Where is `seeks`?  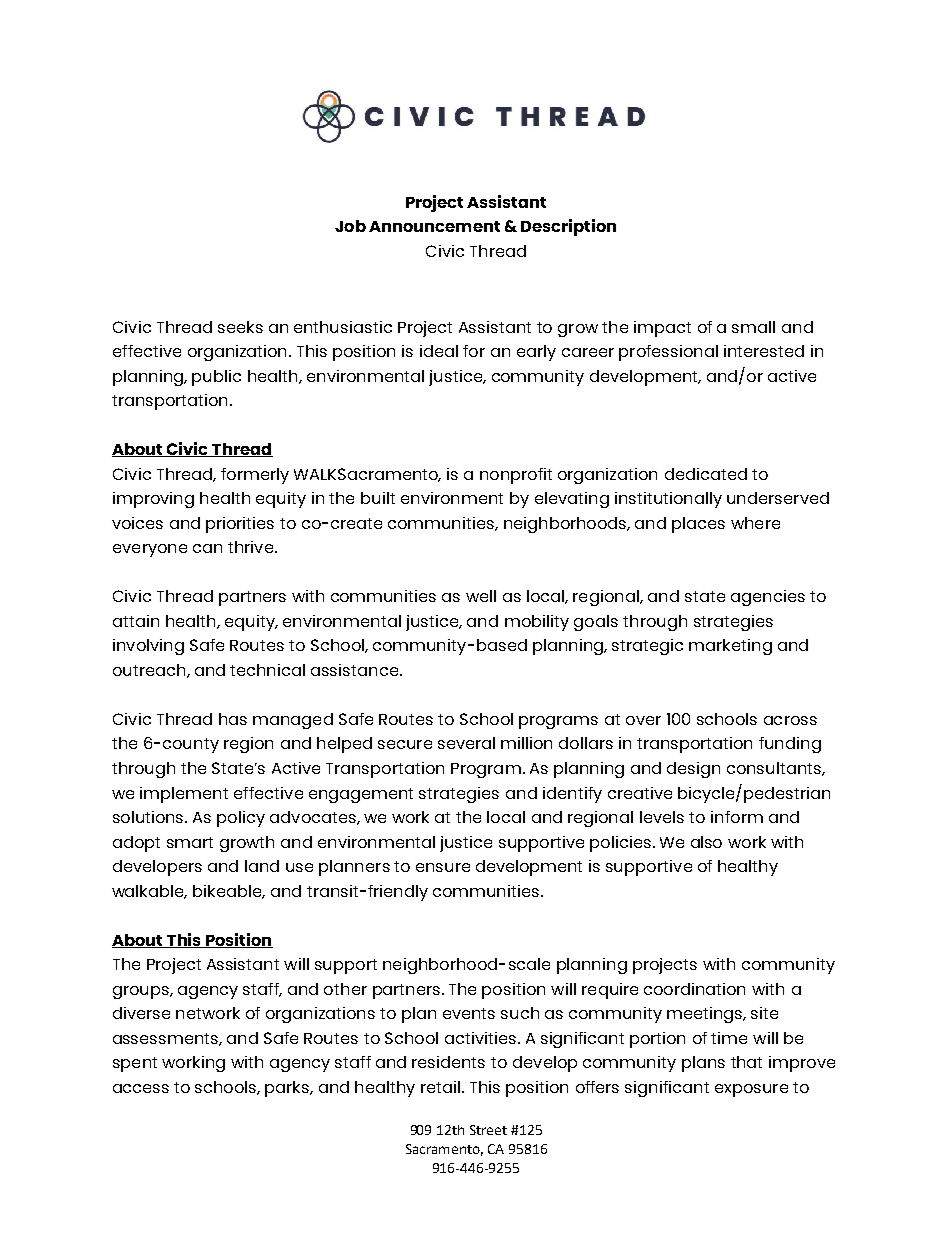 seeks is located at coordinates (240, 327).
